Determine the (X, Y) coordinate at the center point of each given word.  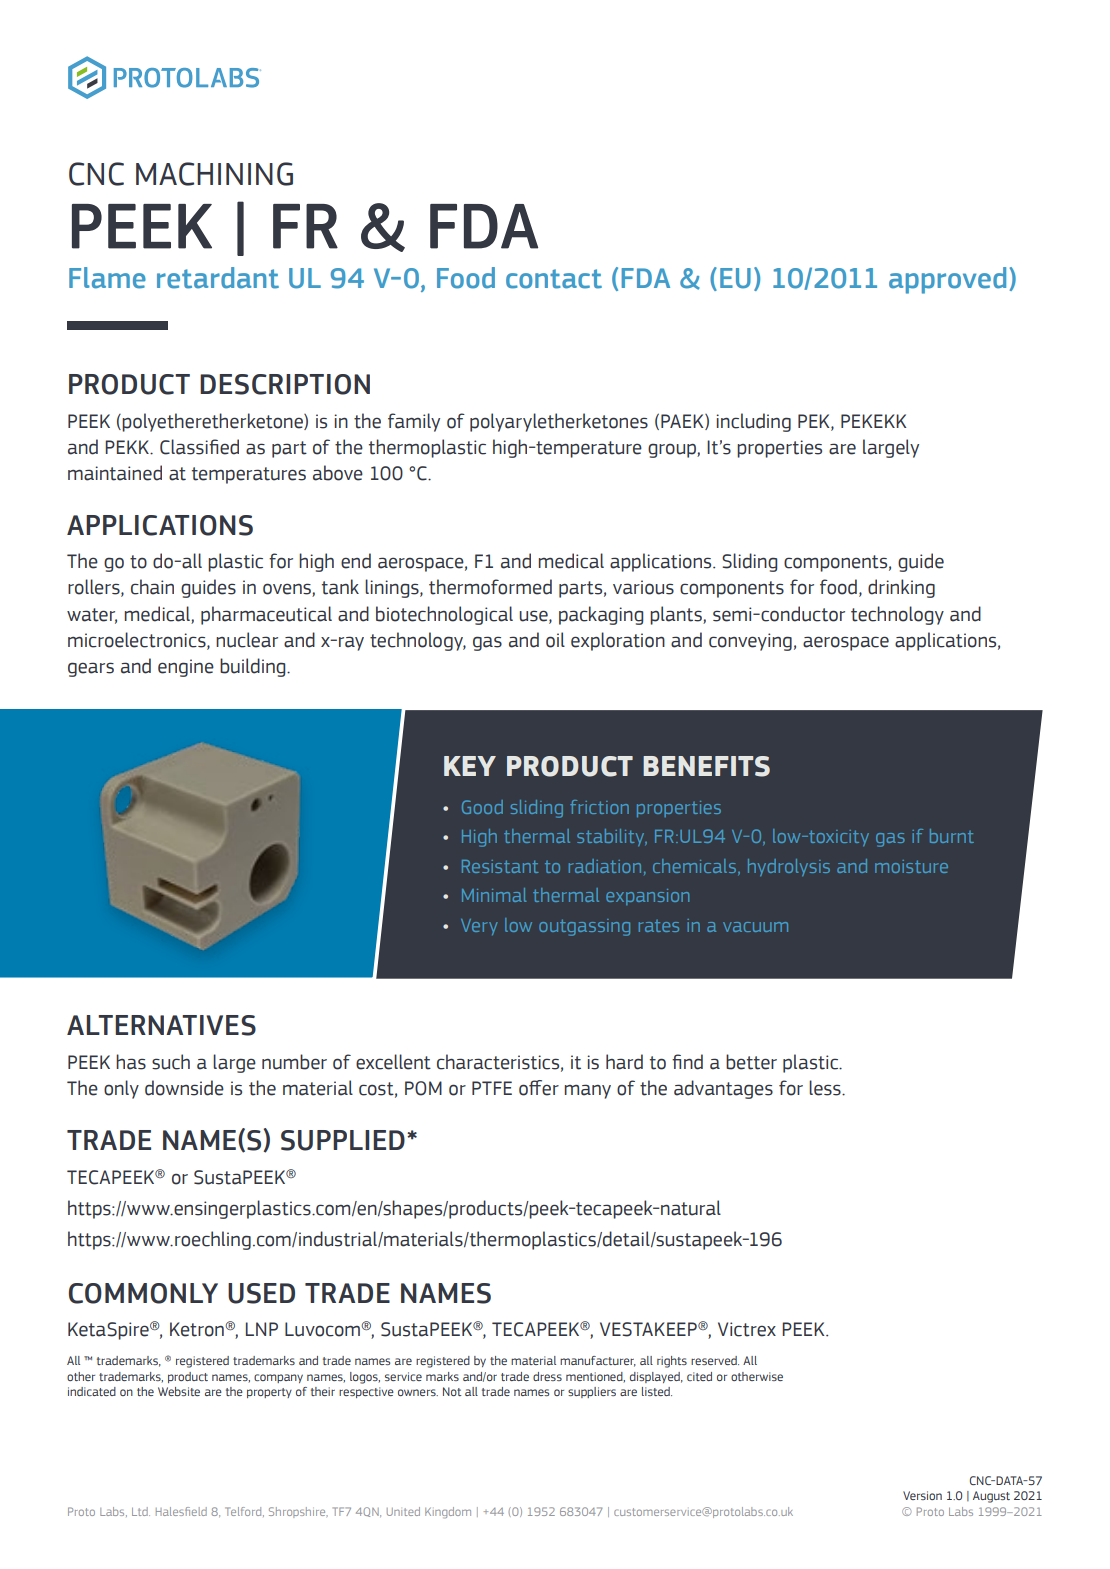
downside (184, 1088)
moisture (911, 866)
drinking (901, 588)
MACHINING (214, 174)
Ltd (141, 1511)
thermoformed (490, 587)
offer (539, 1088)
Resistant (500, 866)
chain (152, 587)
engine (186, 668)
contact (554, 279)
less (826, 1088)
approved (947, 280)
